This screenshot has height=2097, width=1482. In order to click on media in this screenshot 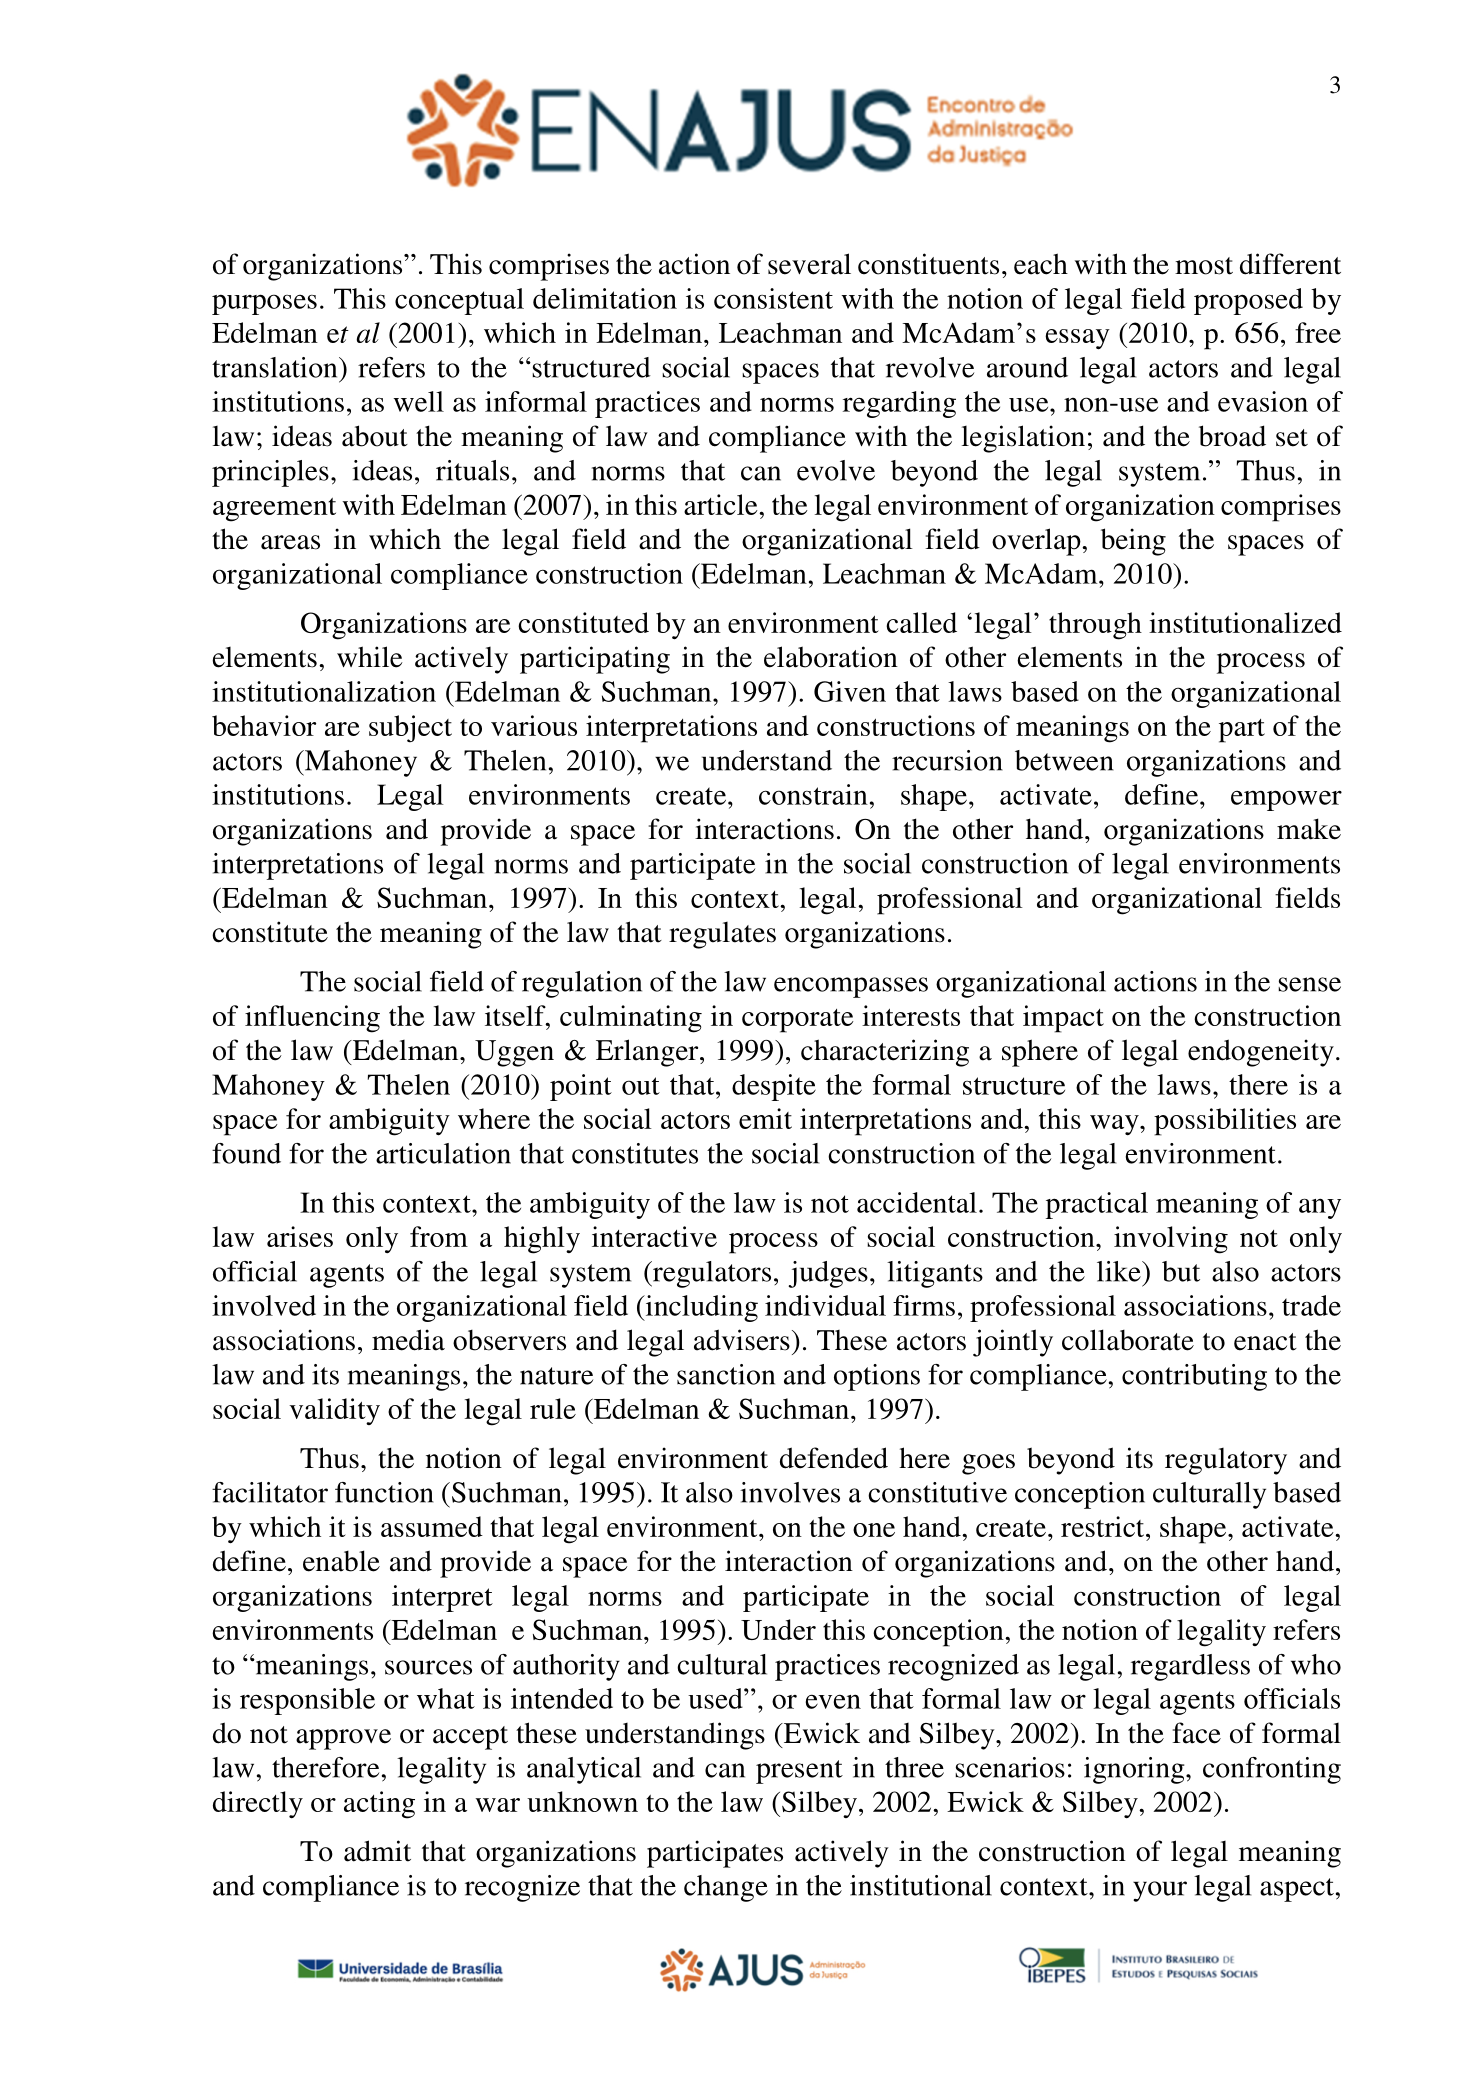, I will do `click(408, 1340)`.
